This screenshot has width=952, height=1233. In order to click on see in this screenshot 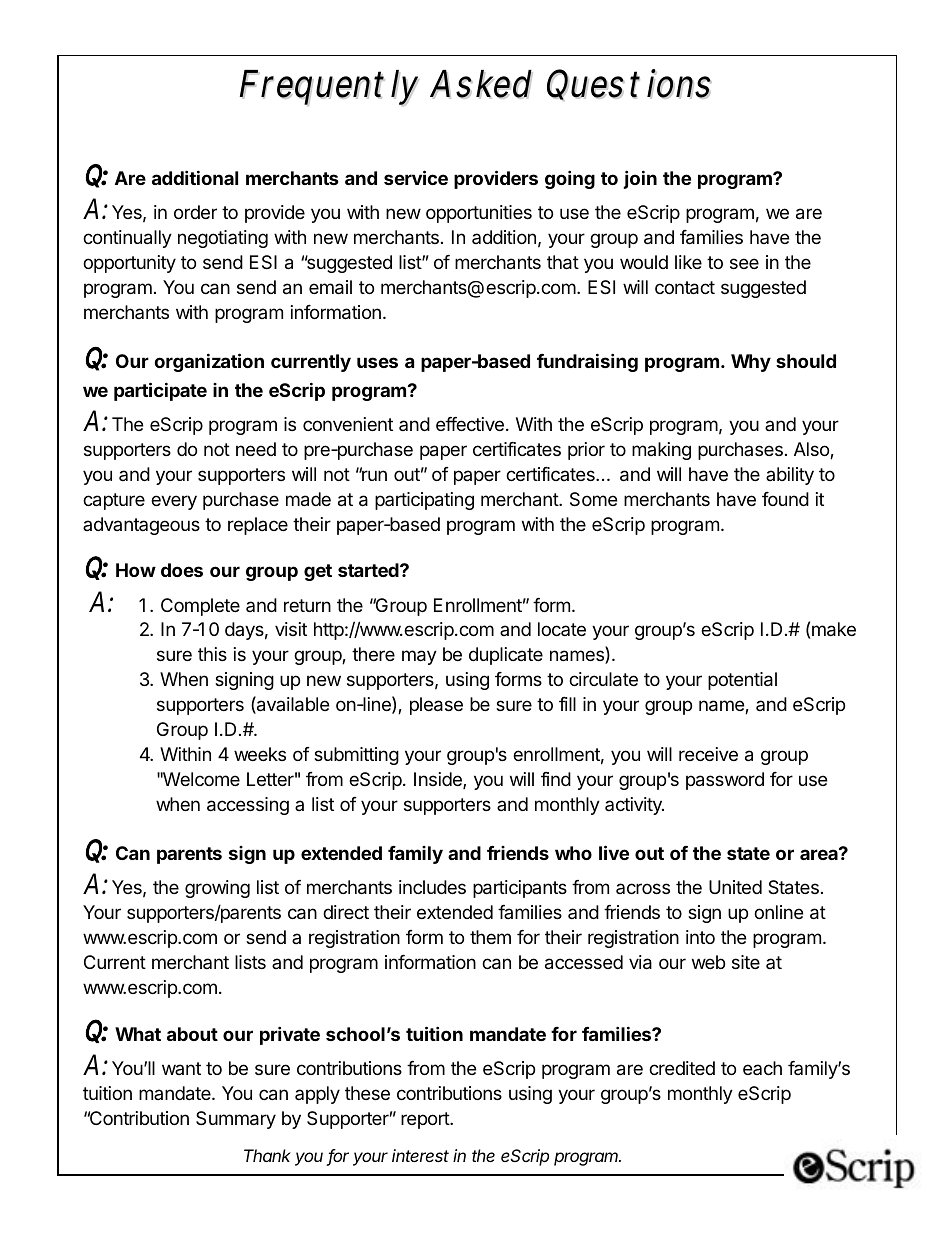, I will do `click(744, 263)`.
